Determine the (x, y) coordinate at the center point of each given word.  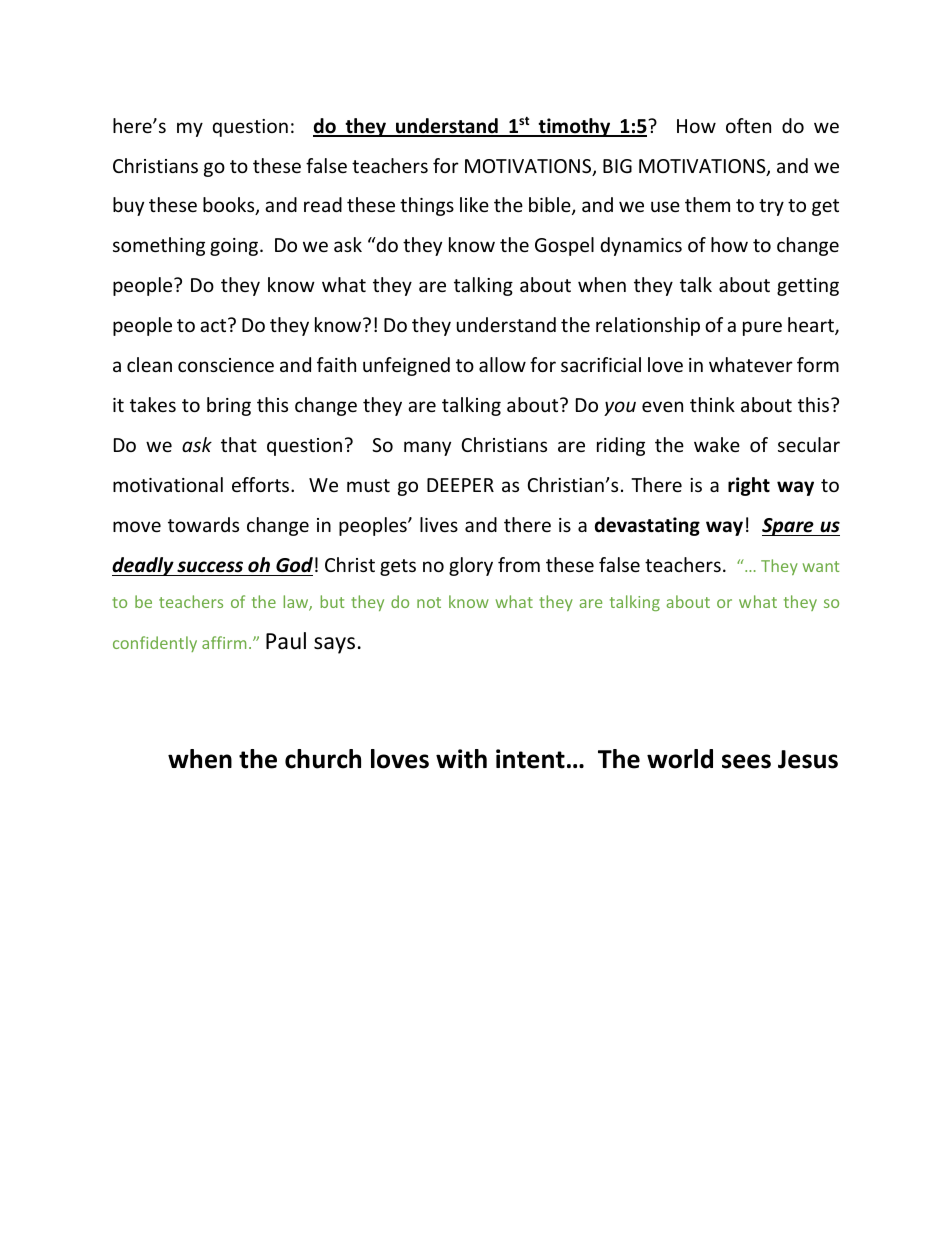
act (214, 325)
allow (502, 364)
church (323, 759)
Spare (789, 527)
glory (471, 566)
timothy (574, 127)
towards (203, 524)
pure (762, 328)
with (461, 759)
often (748, 125)
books (230, 206)
